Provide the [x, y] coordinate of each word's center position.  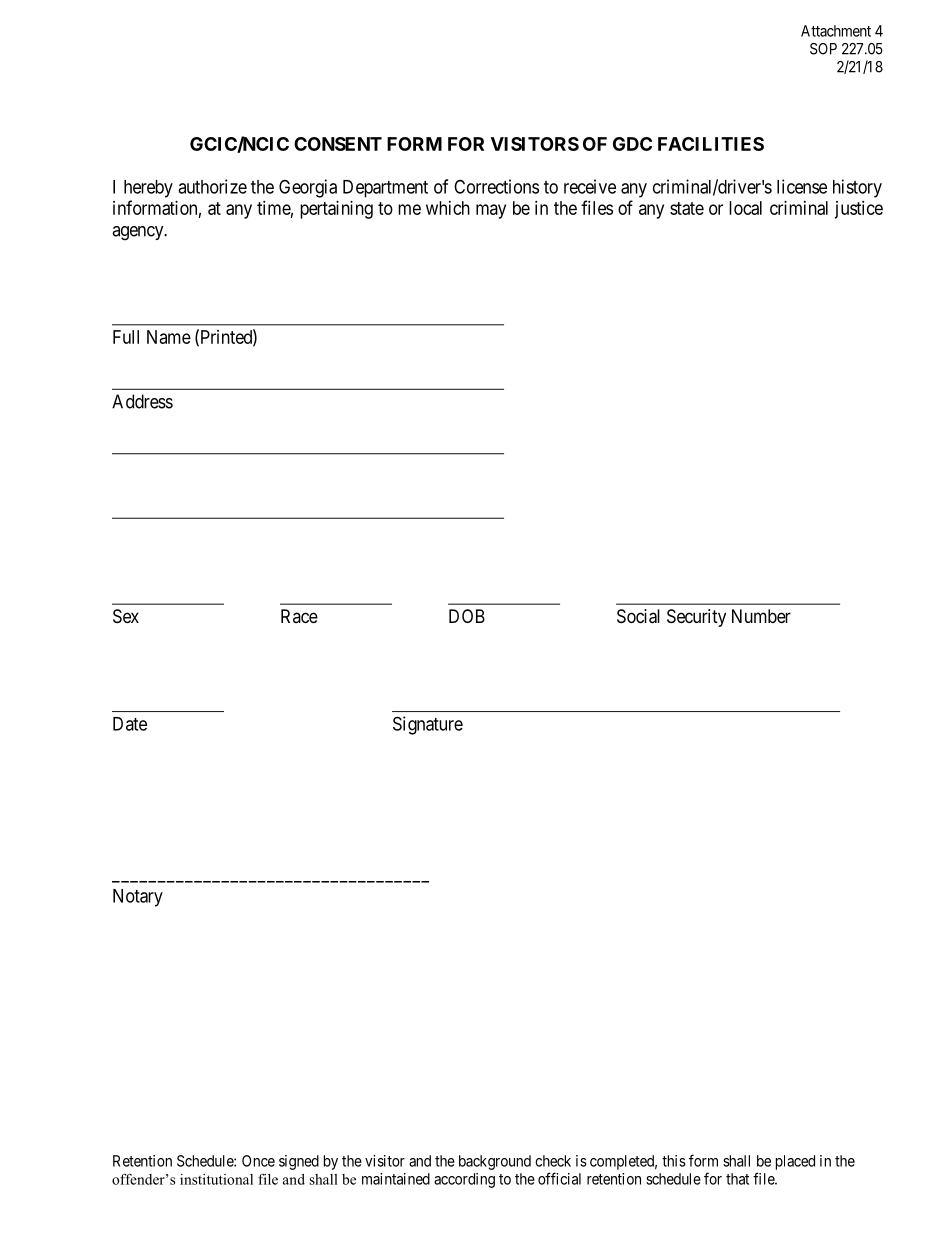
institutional [216, 1179]
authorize [212, 186]
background [495, 1162]
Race [299, 616]
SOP [823, 49]
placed [795, 1162]
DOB [467, 616]
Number [761, 616]
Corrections [496, 186]
